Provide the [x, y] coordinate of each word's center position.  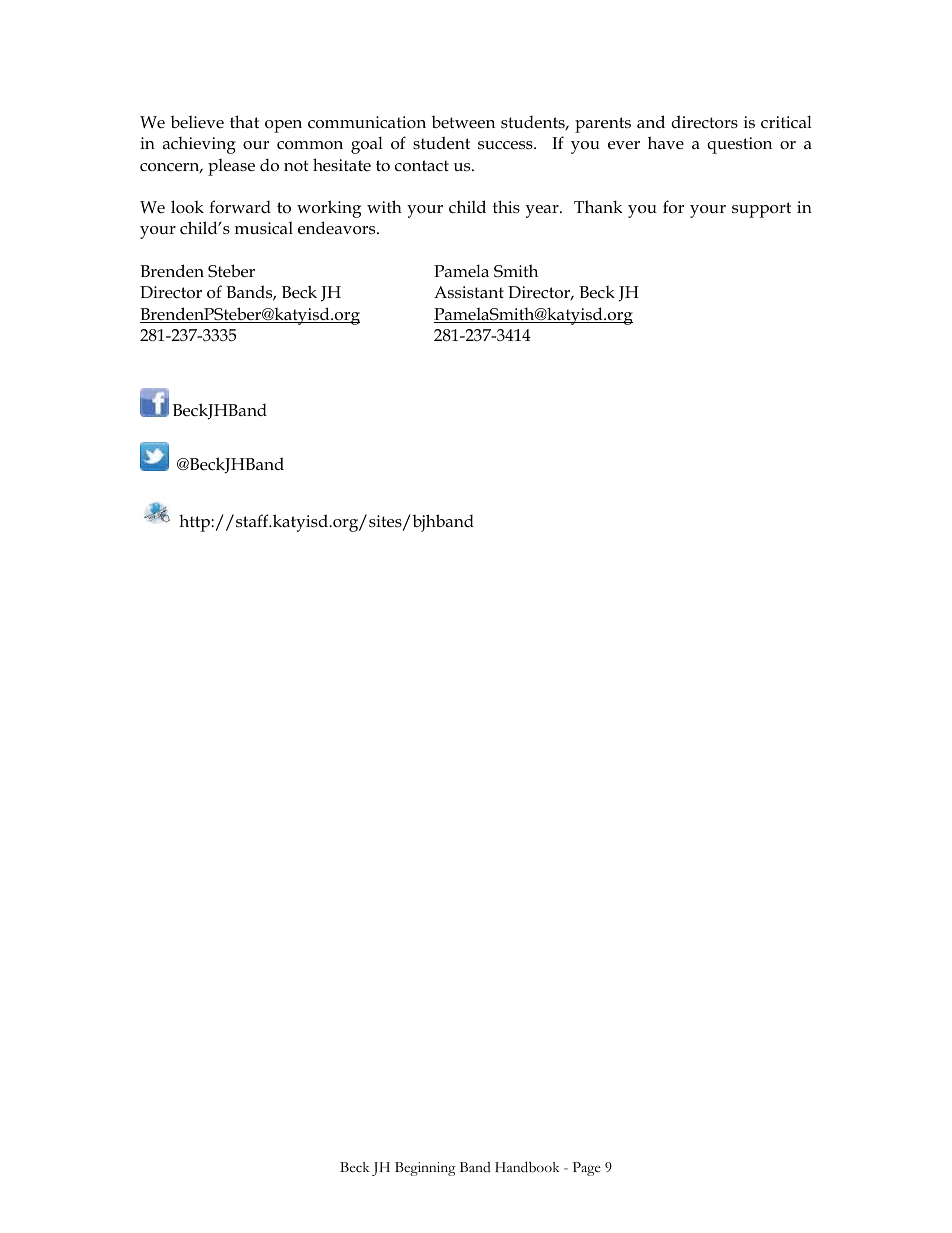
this [506, 206]
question [739, 145]
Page [587, 1169]
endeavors [338, 228]
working [329, 209]
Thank [598, 206]
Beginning [425, 1169]
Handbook [527, 1167]
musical [264, 228]
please [231, 167]
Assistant [469, 292]
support [761, 210]
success [506, 145]
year [543, 211]
